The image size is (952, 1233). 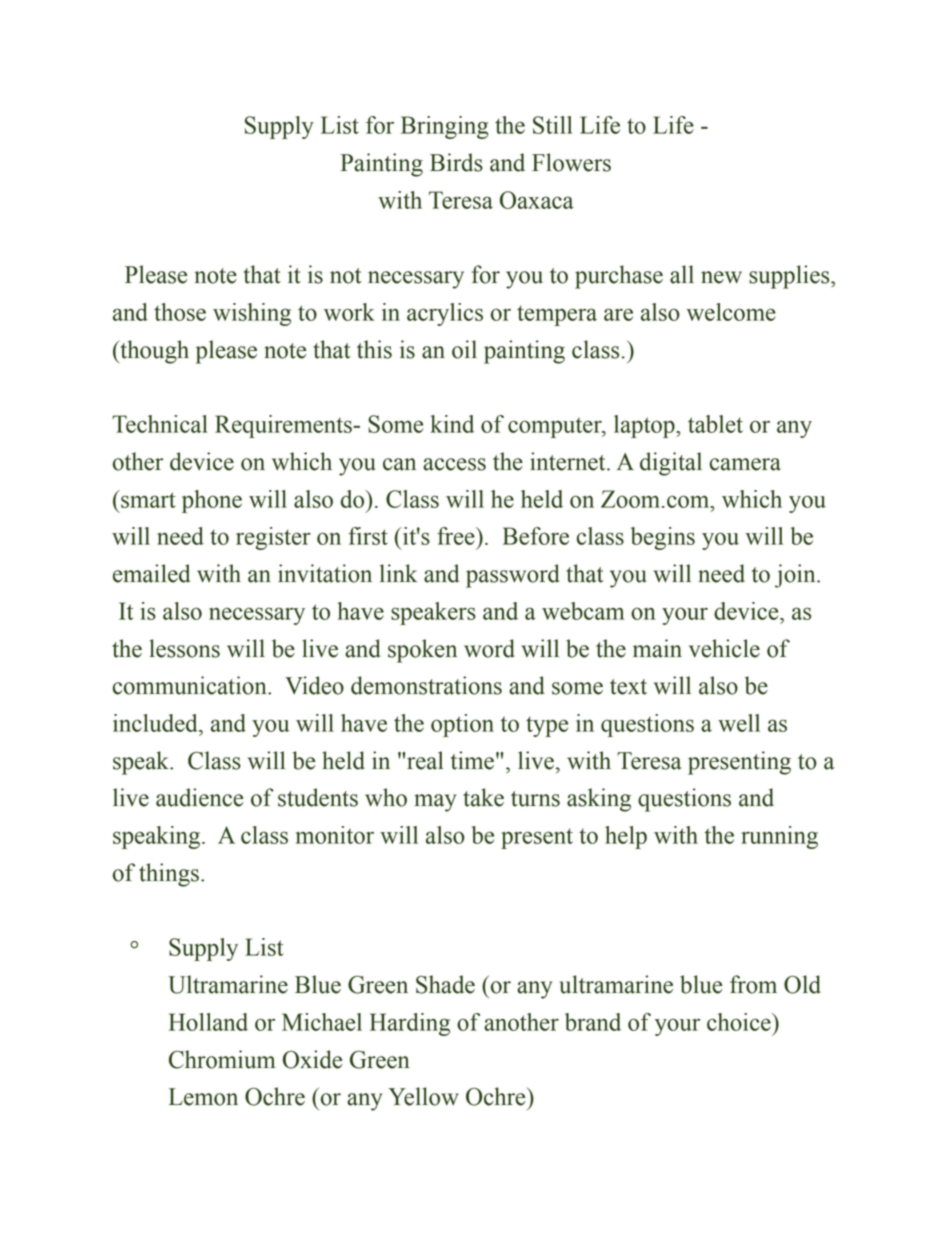 What do you see at coordinates (252, 314) in the screenshot?
I see `wishing` at bounding box center [252, 314].
